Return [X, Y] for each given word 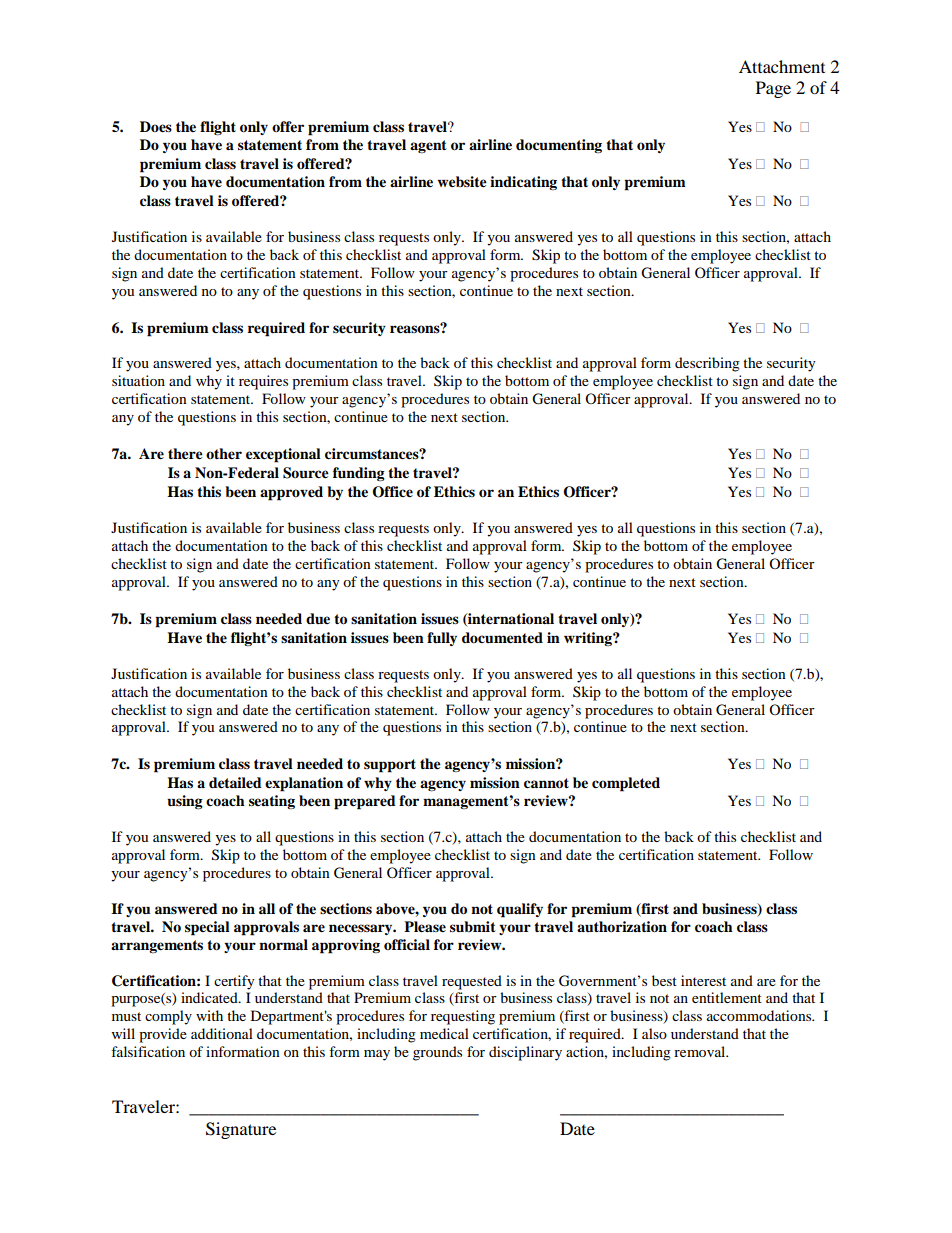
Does [156, 127]
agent [428, 146]
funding [359, 474]
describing [707, 364]
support [390, 766]
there [185, 454]
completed [626, 784]
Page [773, 89]
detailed [235, 783]
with [209, 1015]
